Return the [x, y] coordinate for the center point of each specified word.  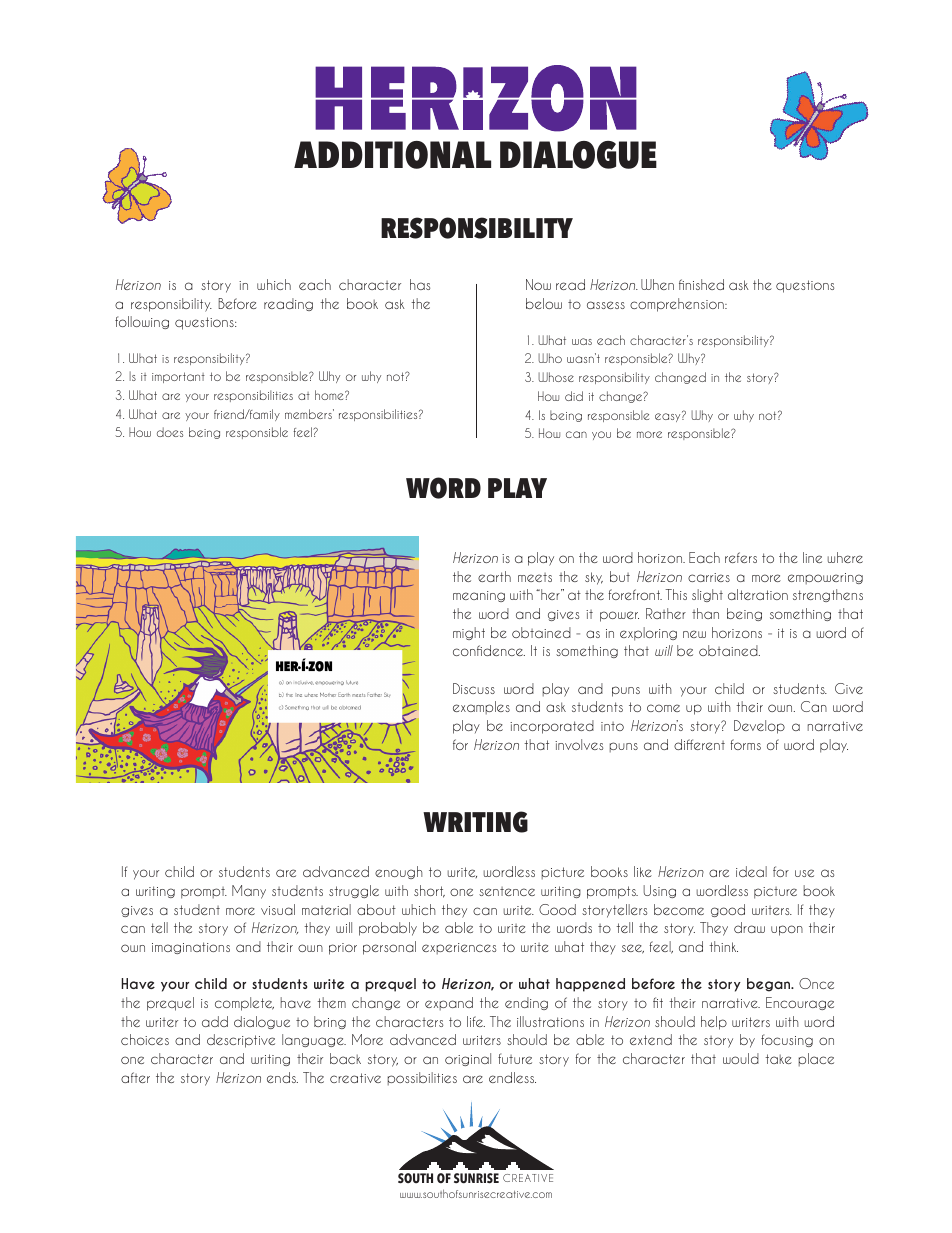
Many [249, 892]
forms [745, 744]
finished [701, 284]
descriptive [241, 1041]
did [574, 396]
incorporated [552, 727]
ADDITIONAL [392, 155]
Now [538, 284]
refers [741, 557]
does [170, 432]
